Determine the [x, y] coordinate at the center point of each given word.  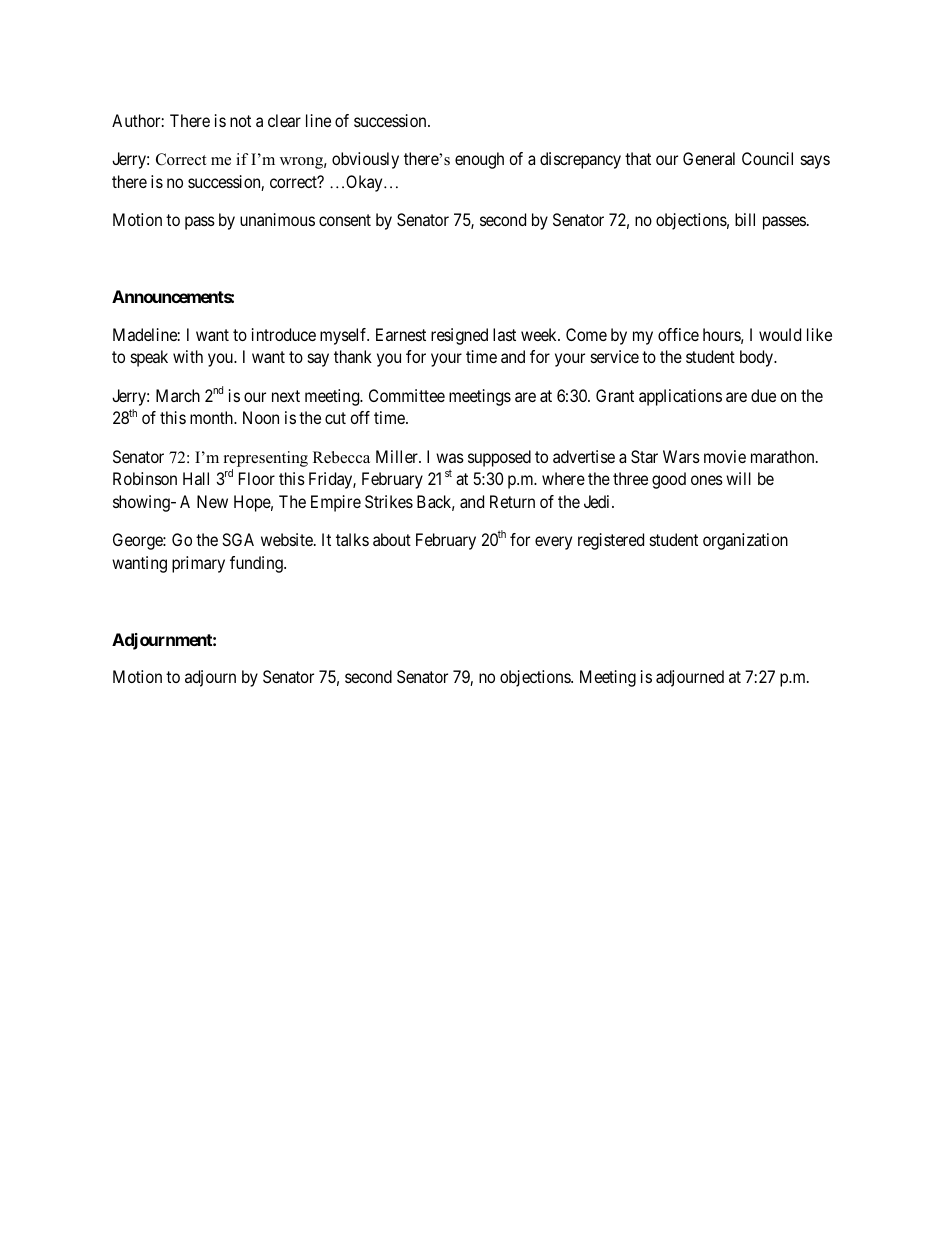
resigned [459, 336]
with [188, 356]
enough [479, 160]
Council [767, 158]
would [780, 334]
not [240, 121]
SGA [238, 539]
